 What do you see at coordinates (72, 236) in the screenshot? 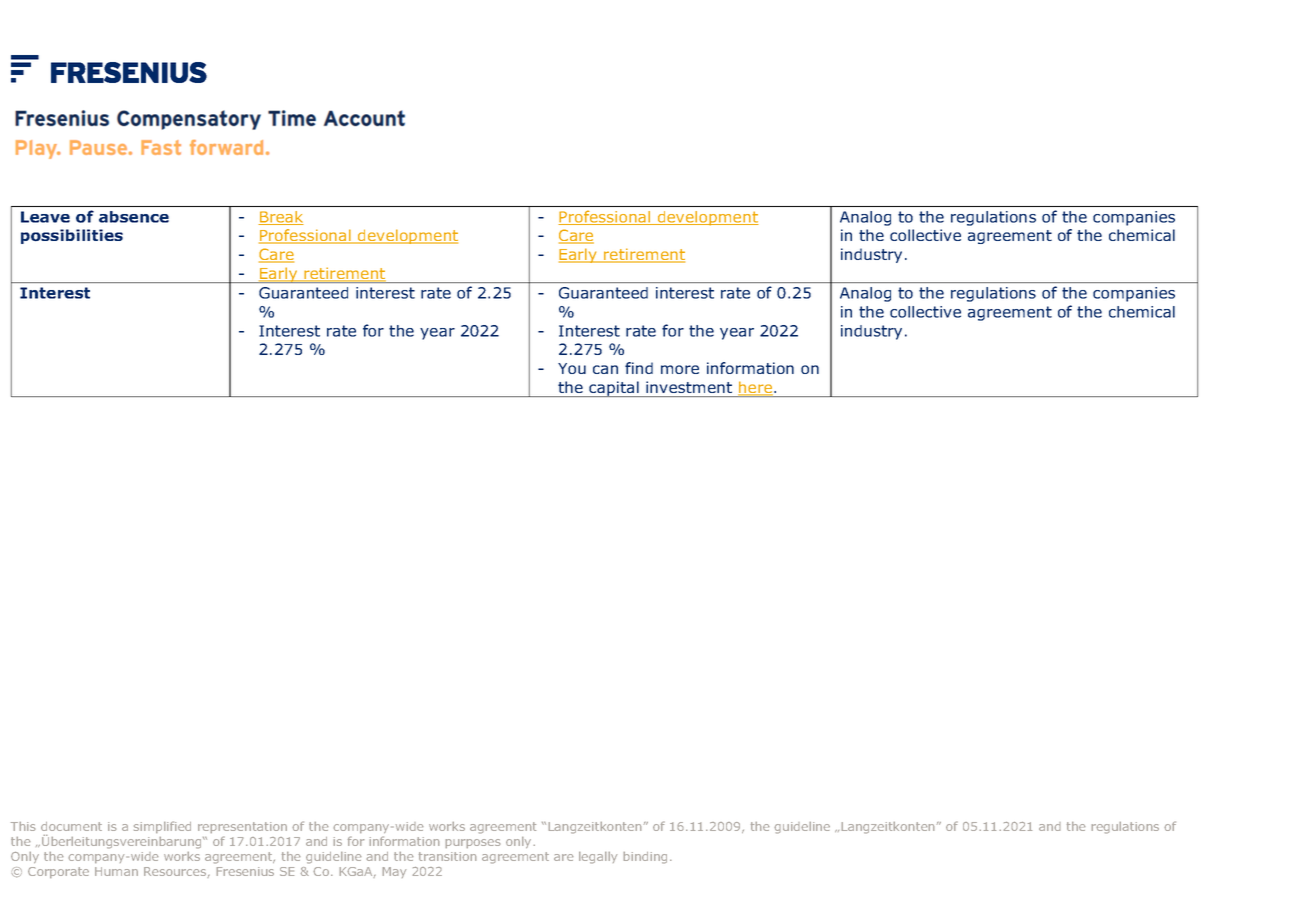
I see `possibilities` at bounding box center [72, 236].
